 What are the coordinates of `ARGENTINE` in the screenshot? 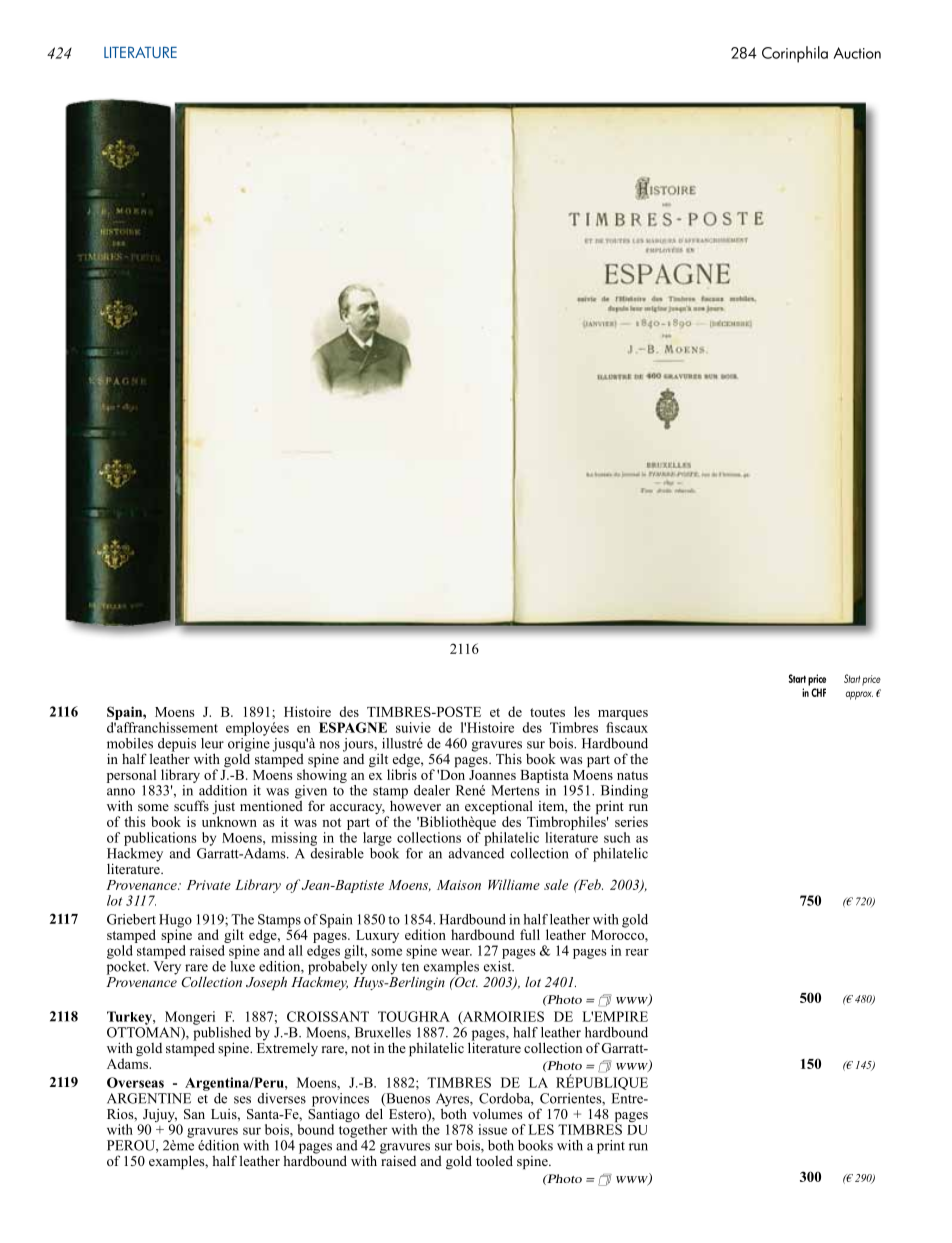 It's located at (149, 1098).
